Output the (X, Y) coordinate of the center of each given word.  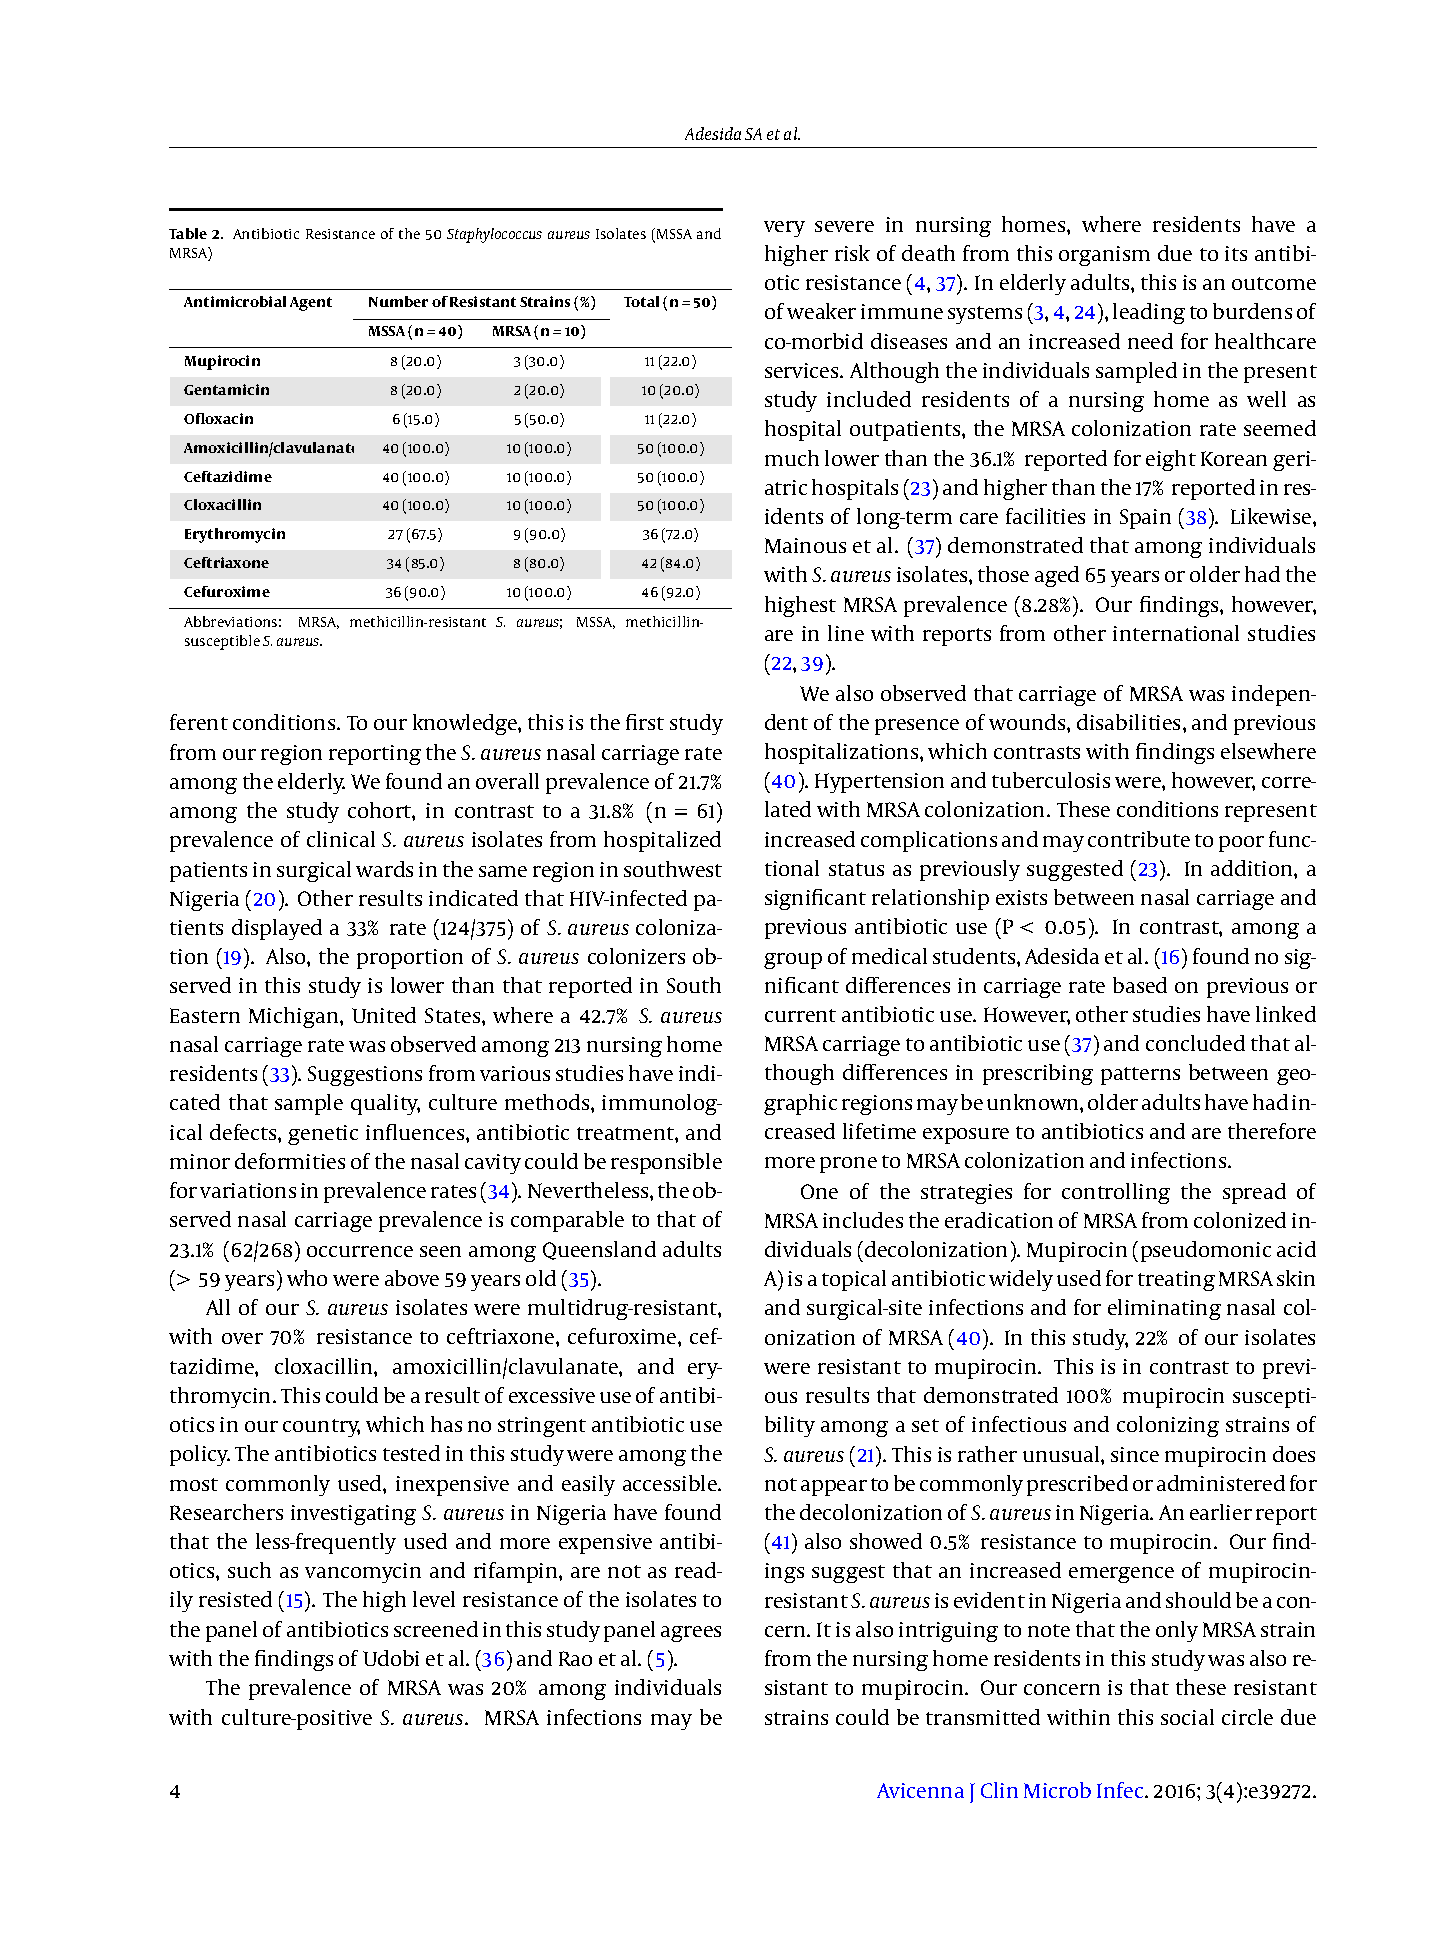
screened (436, 1629)
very (784, 229)
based (1140, 985)
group (793, 961)
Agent (311, 304)
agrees (691, 1634)
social (1187, 1717)
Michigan (295, 1017)
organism (1104, 256)
